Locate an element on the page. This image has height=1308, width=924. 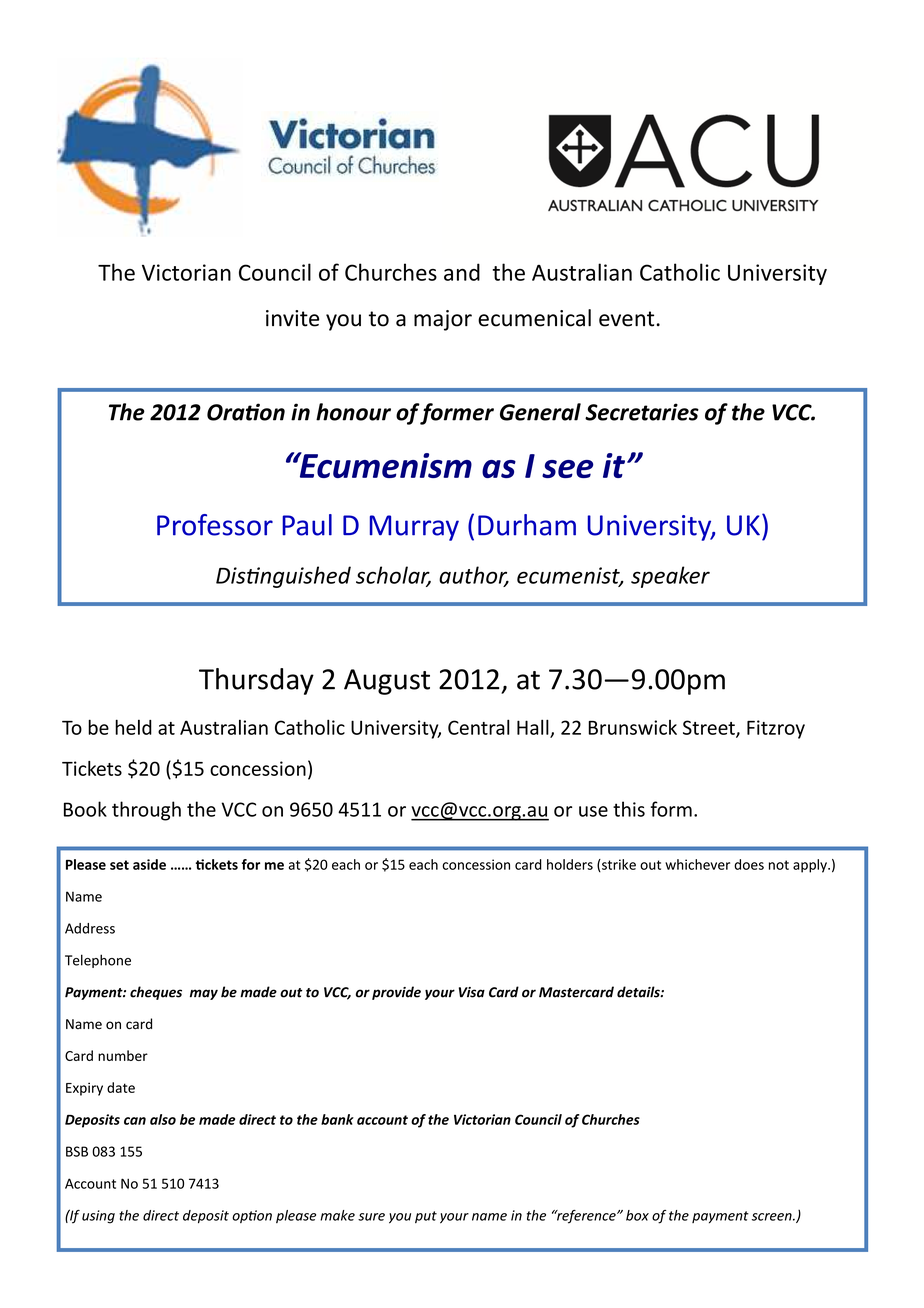
put is located at coordinates (426, 1217).
